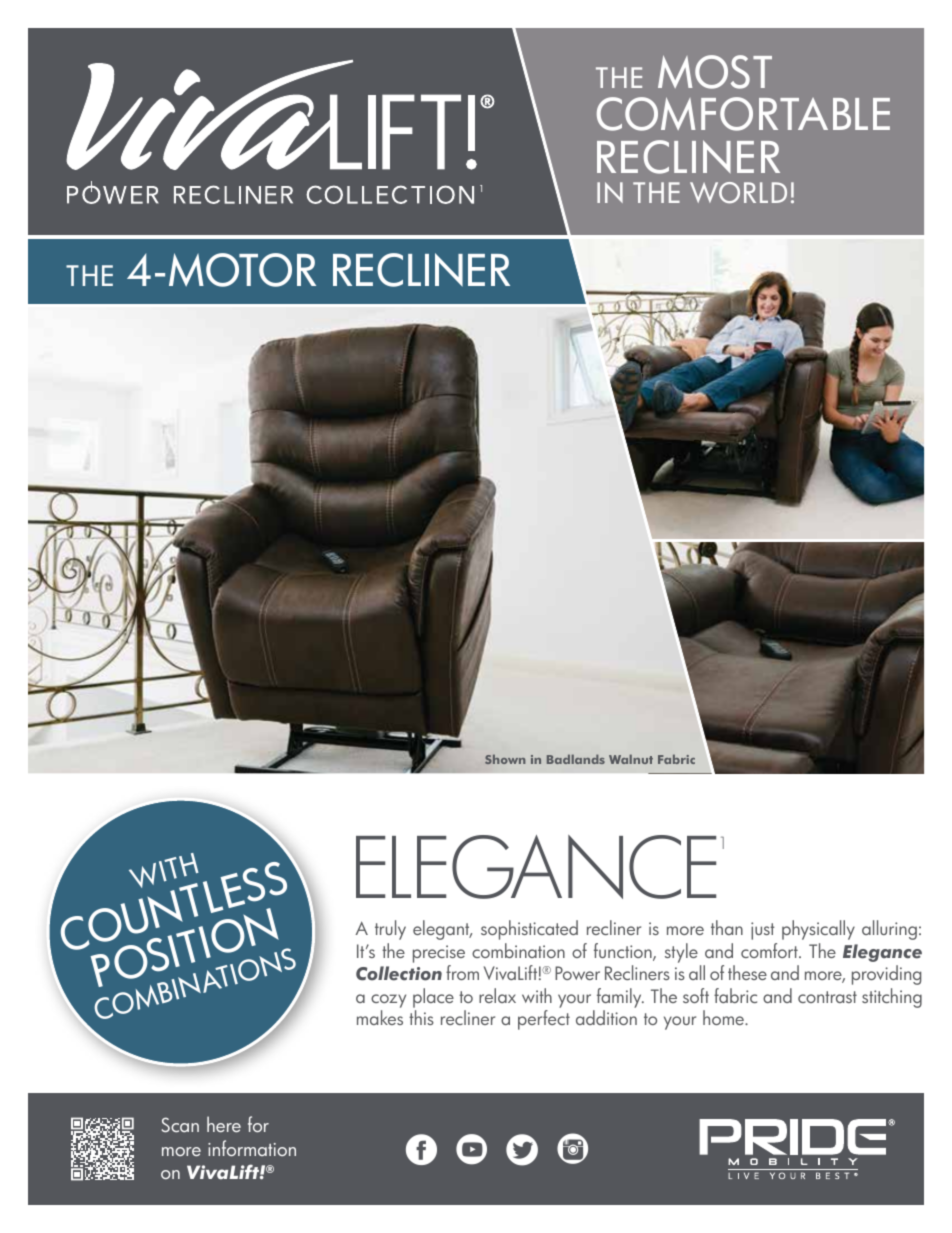  What do you see at coordinates (576, 759) in the screenshot?
I see `Badlands` at bounding box center [576, 759].
